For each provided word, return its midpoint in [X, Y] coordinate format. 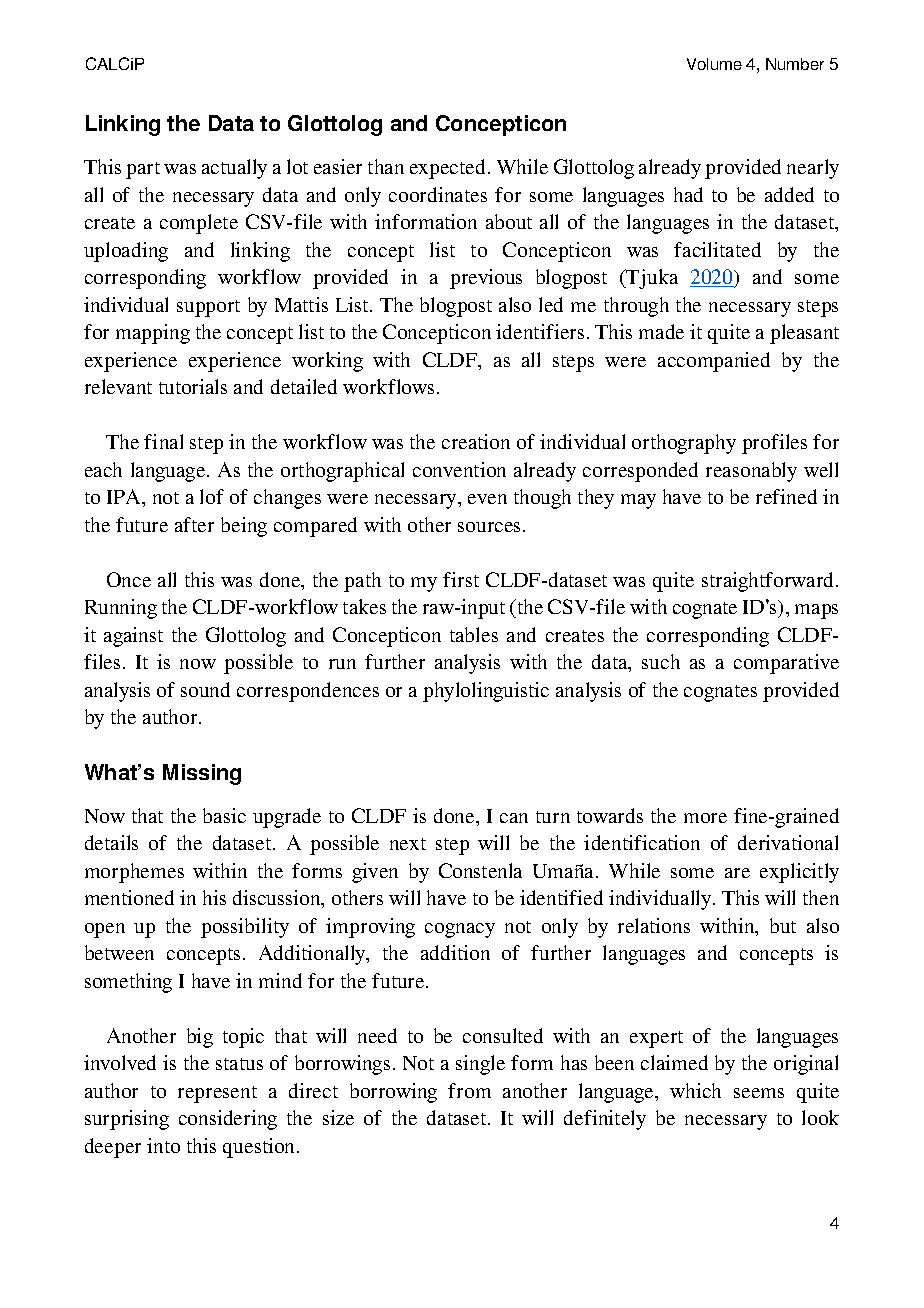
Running [121, 609]
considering [228, 1120]
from [469, 1090]
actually [234, 169]
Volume [714, 64]
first [461, 579]
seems [759, 1093]
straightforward [769, 582]
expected [447, 169]
